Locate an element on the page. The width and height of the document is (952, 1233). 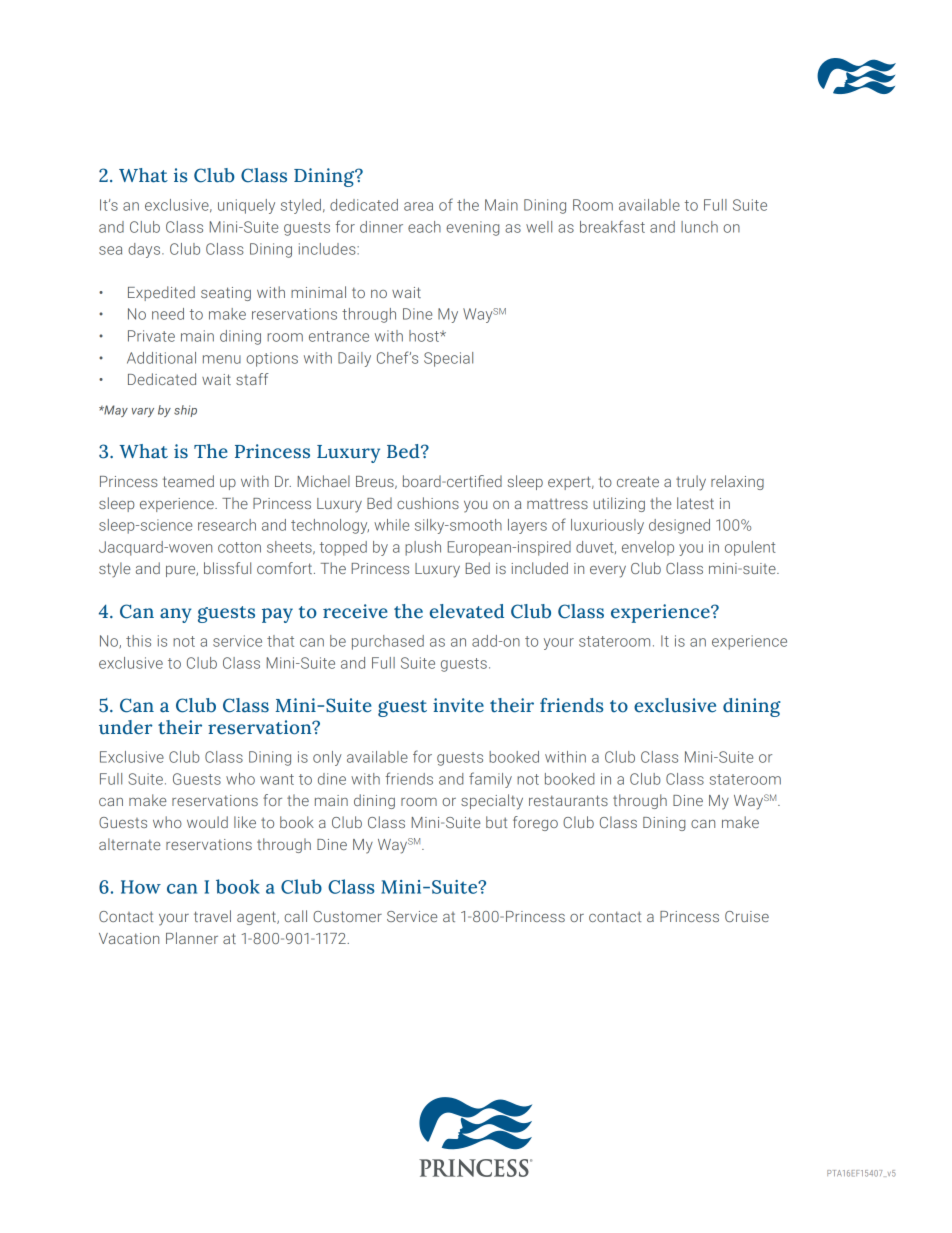
Daily is located at coordinates (354, 359).
